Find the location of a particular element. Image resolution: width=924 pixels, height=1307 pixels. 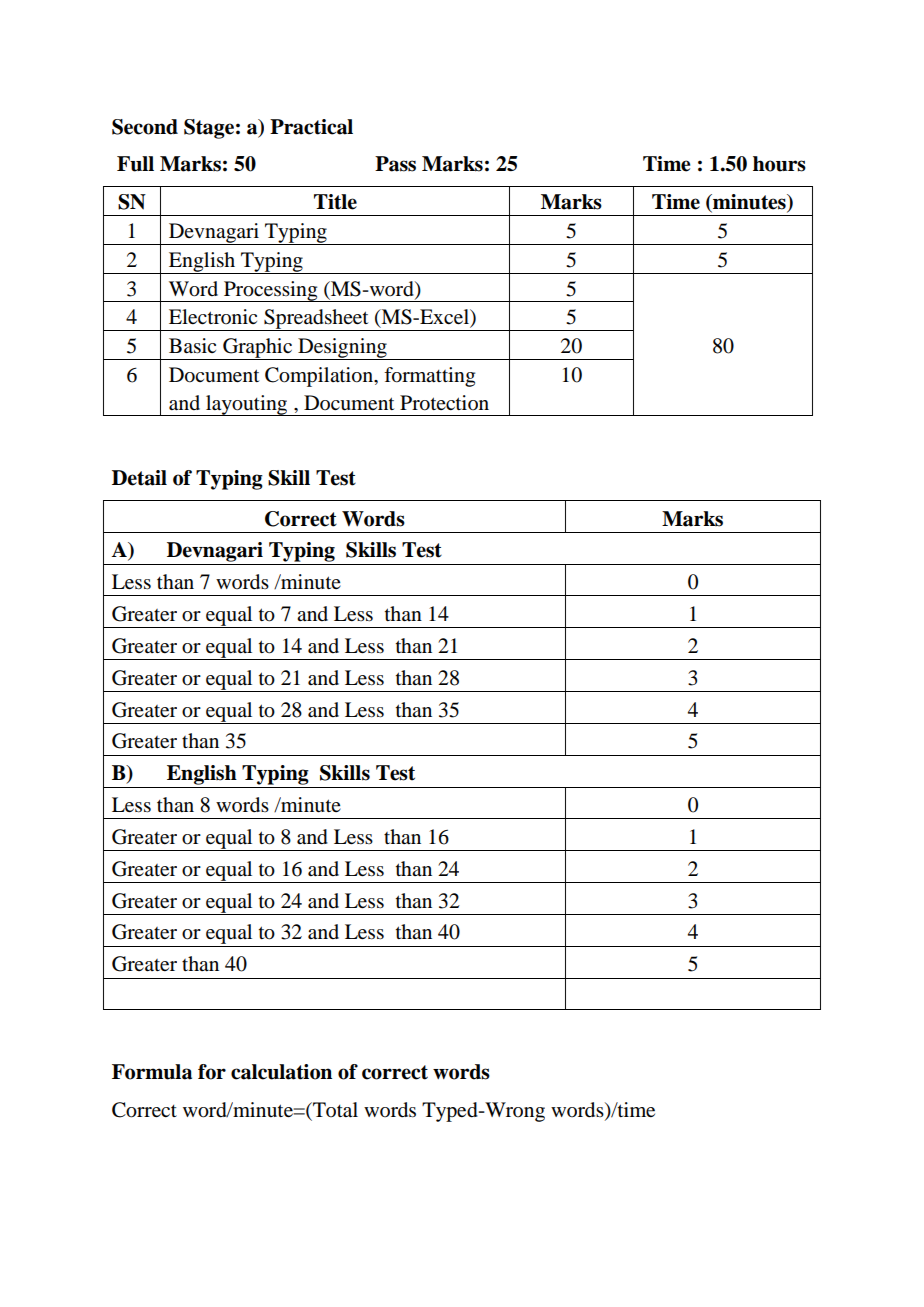

calculation is located at coordinates (281, 1072).
